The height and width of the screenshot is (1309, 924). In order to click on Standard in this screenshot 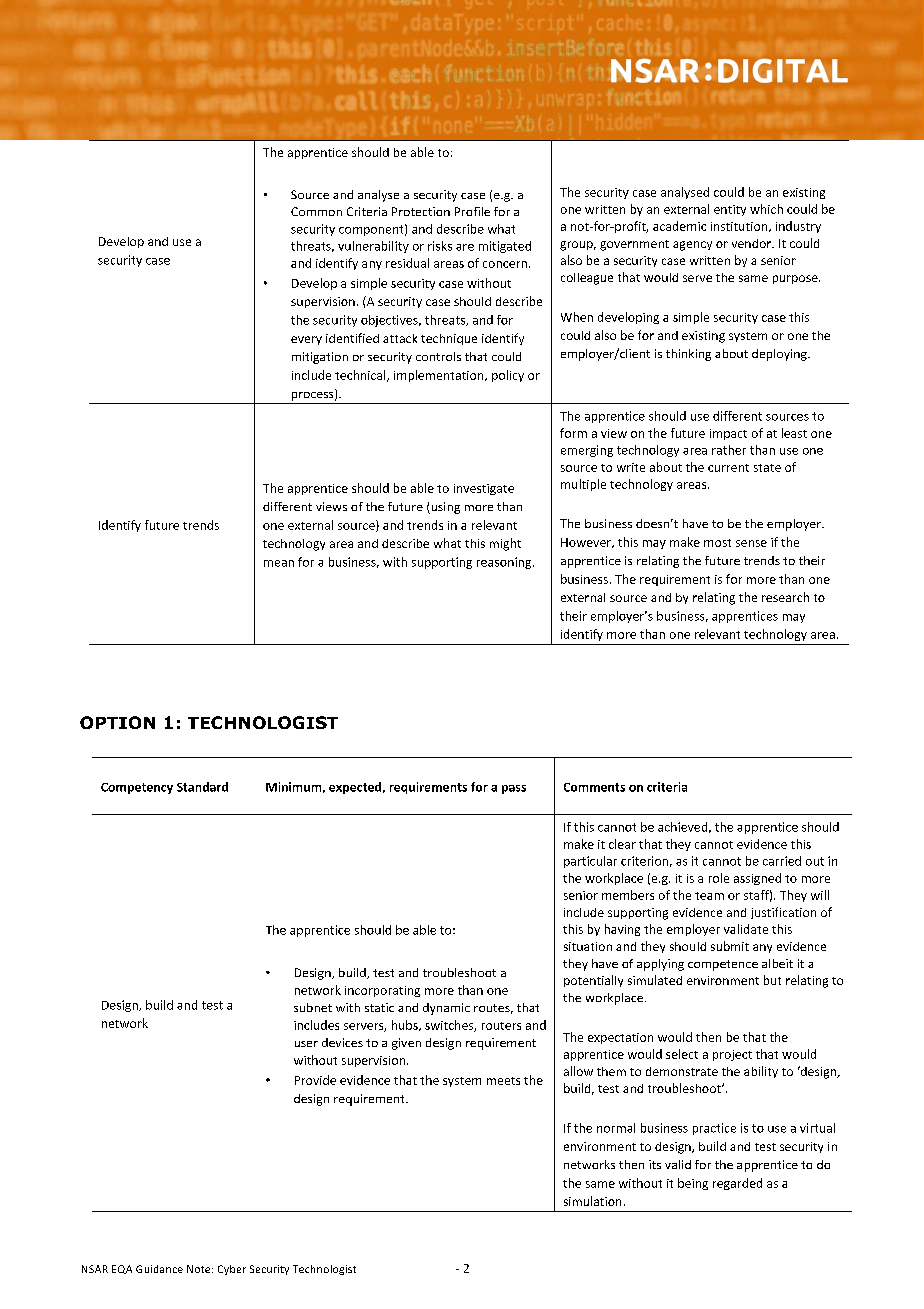, I will do `click(202, 787)`.
